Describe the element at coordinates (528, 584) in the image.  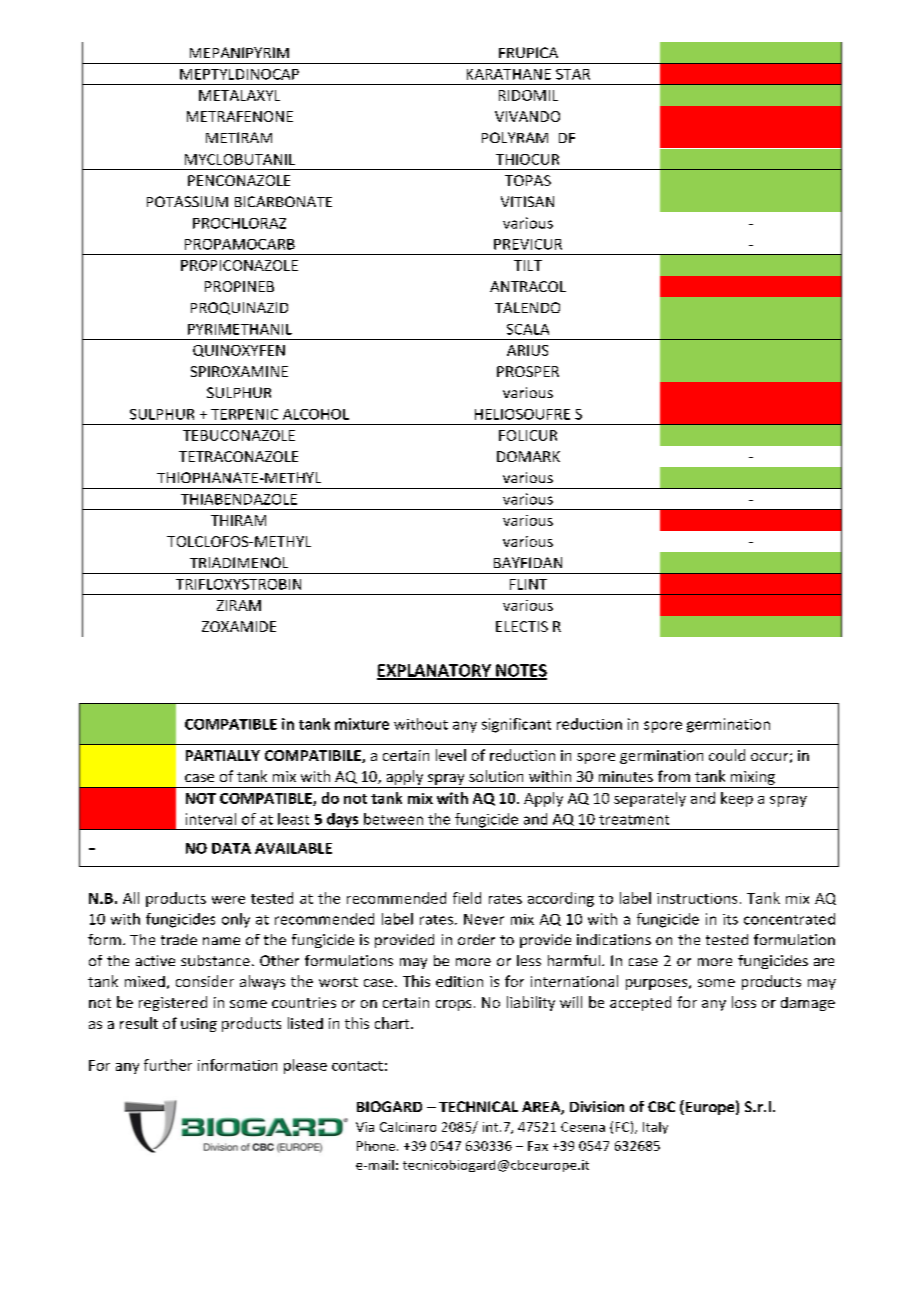
I see `FLINT` at that location.
